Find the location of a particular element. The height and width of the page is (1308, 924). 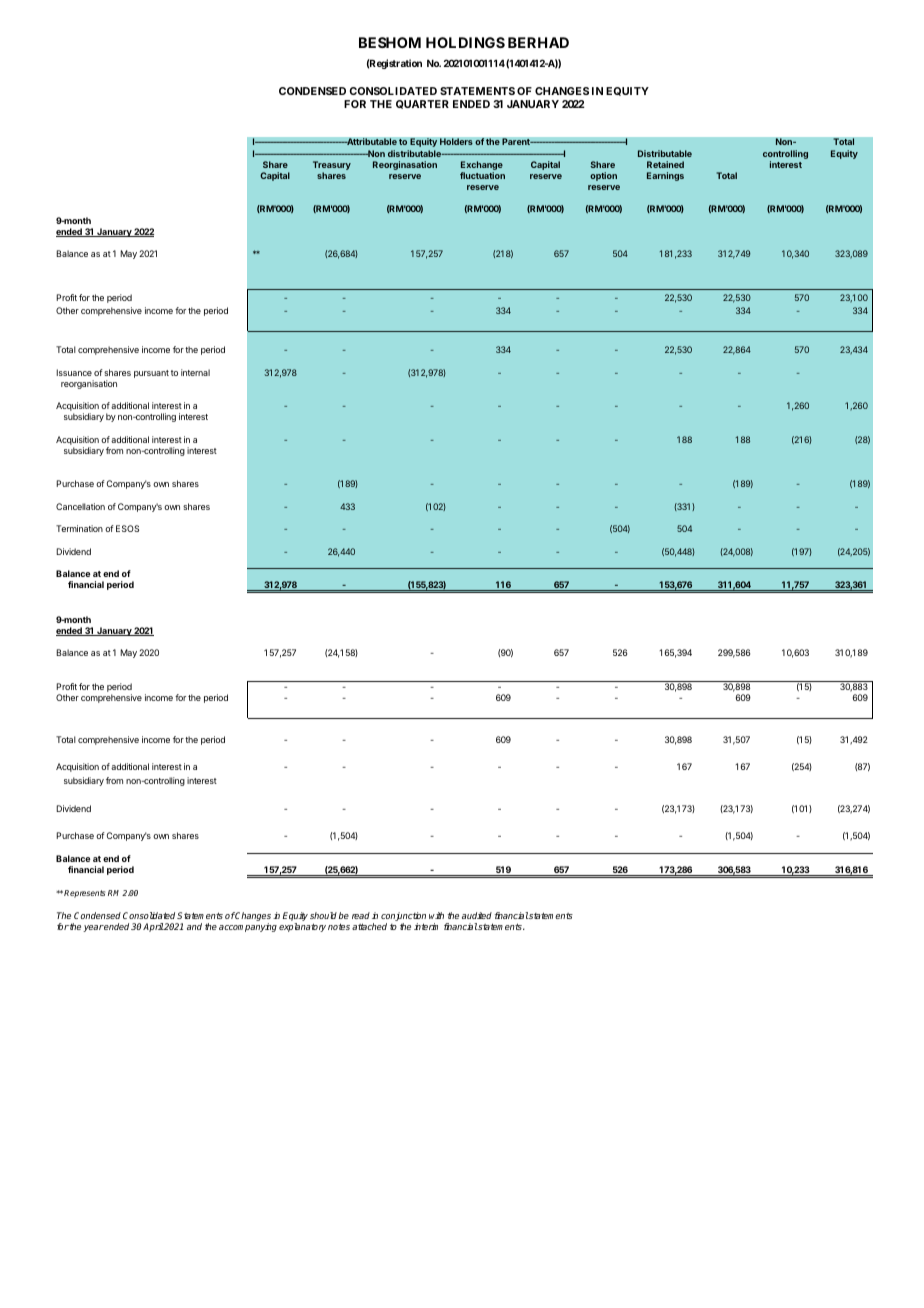

Treasury is located at coordinates (332, 167).
